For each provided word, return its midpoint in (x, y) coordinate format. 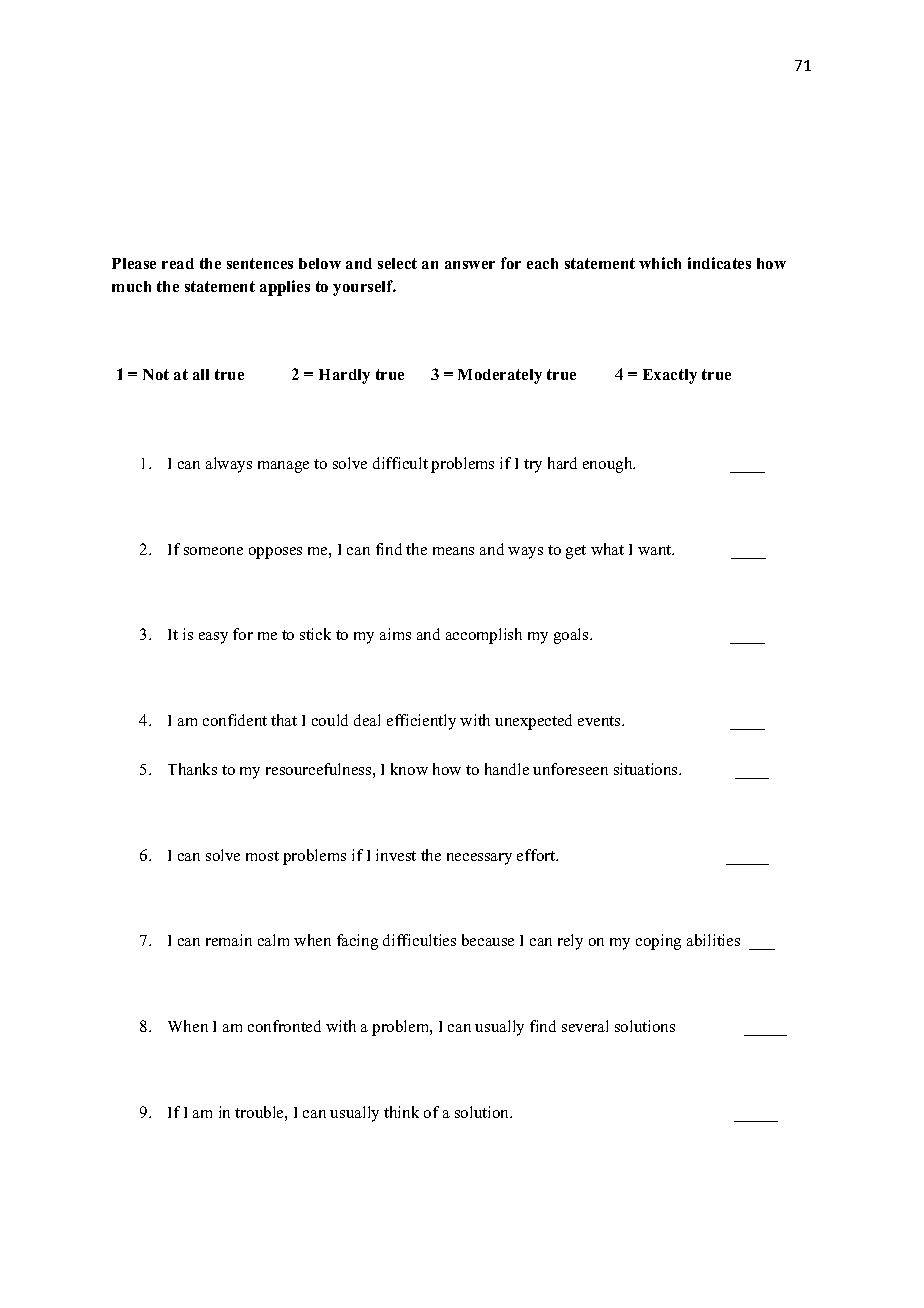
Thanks (192, 769)
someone (213, 551)
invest (396, 855)
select (397, 263)
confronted (284, 1026)
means (453, 551)
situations (647, 769)
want (656, 550)
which (660, 263)
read (178, 263)
